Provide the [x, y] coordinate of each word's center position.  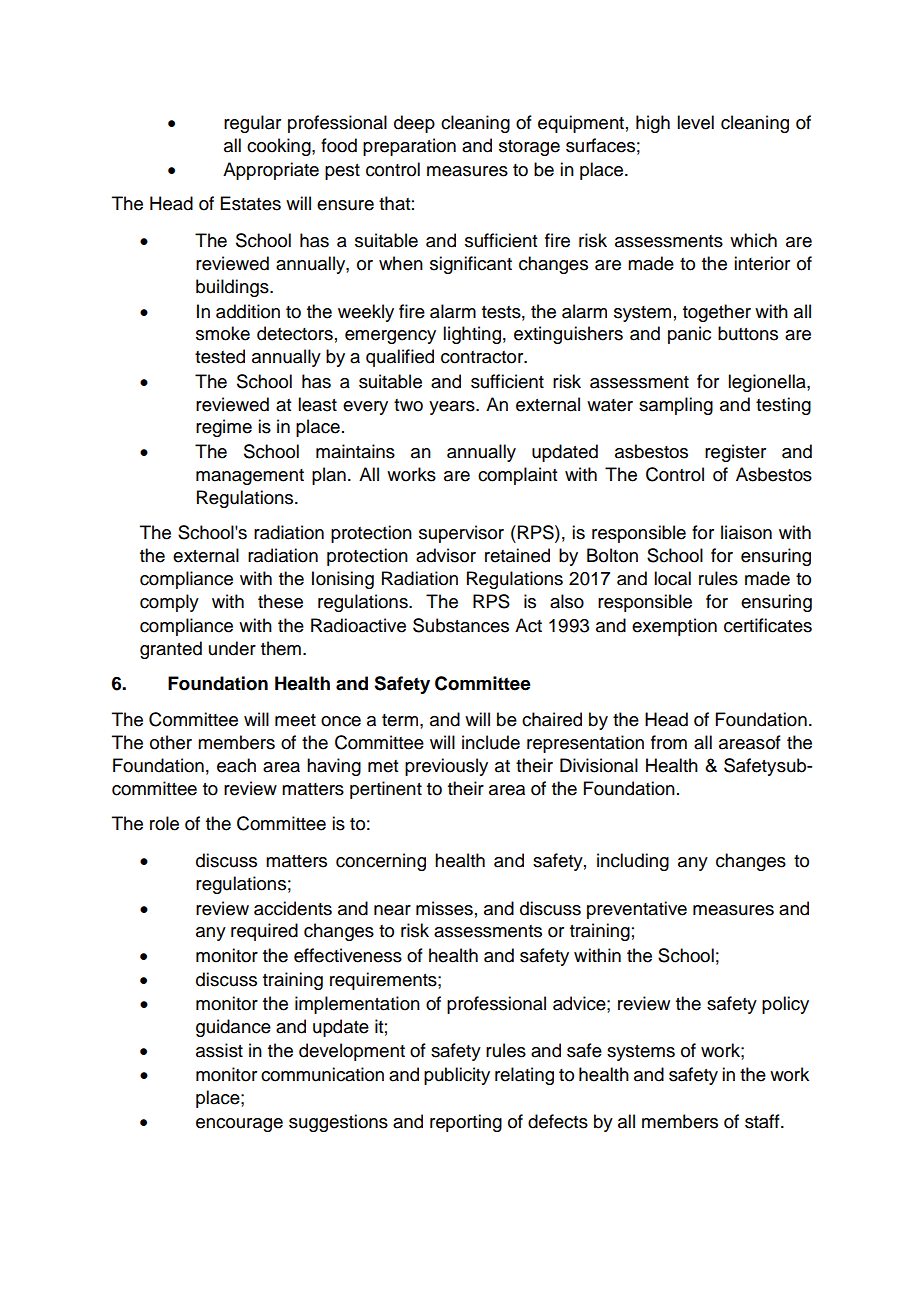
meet [295, 720]
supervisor [461, 534]
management [250, 477]
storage [529, 148]
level [695, 122]
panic [689, 335]
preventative [637, 910]
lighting [472, 335]
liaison [746, 532]
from [669, 742]
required [264, 932]
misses [444, 908]
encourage [239, 1125]
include [491, 742]
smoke [223, 333]
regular [252, 124]
